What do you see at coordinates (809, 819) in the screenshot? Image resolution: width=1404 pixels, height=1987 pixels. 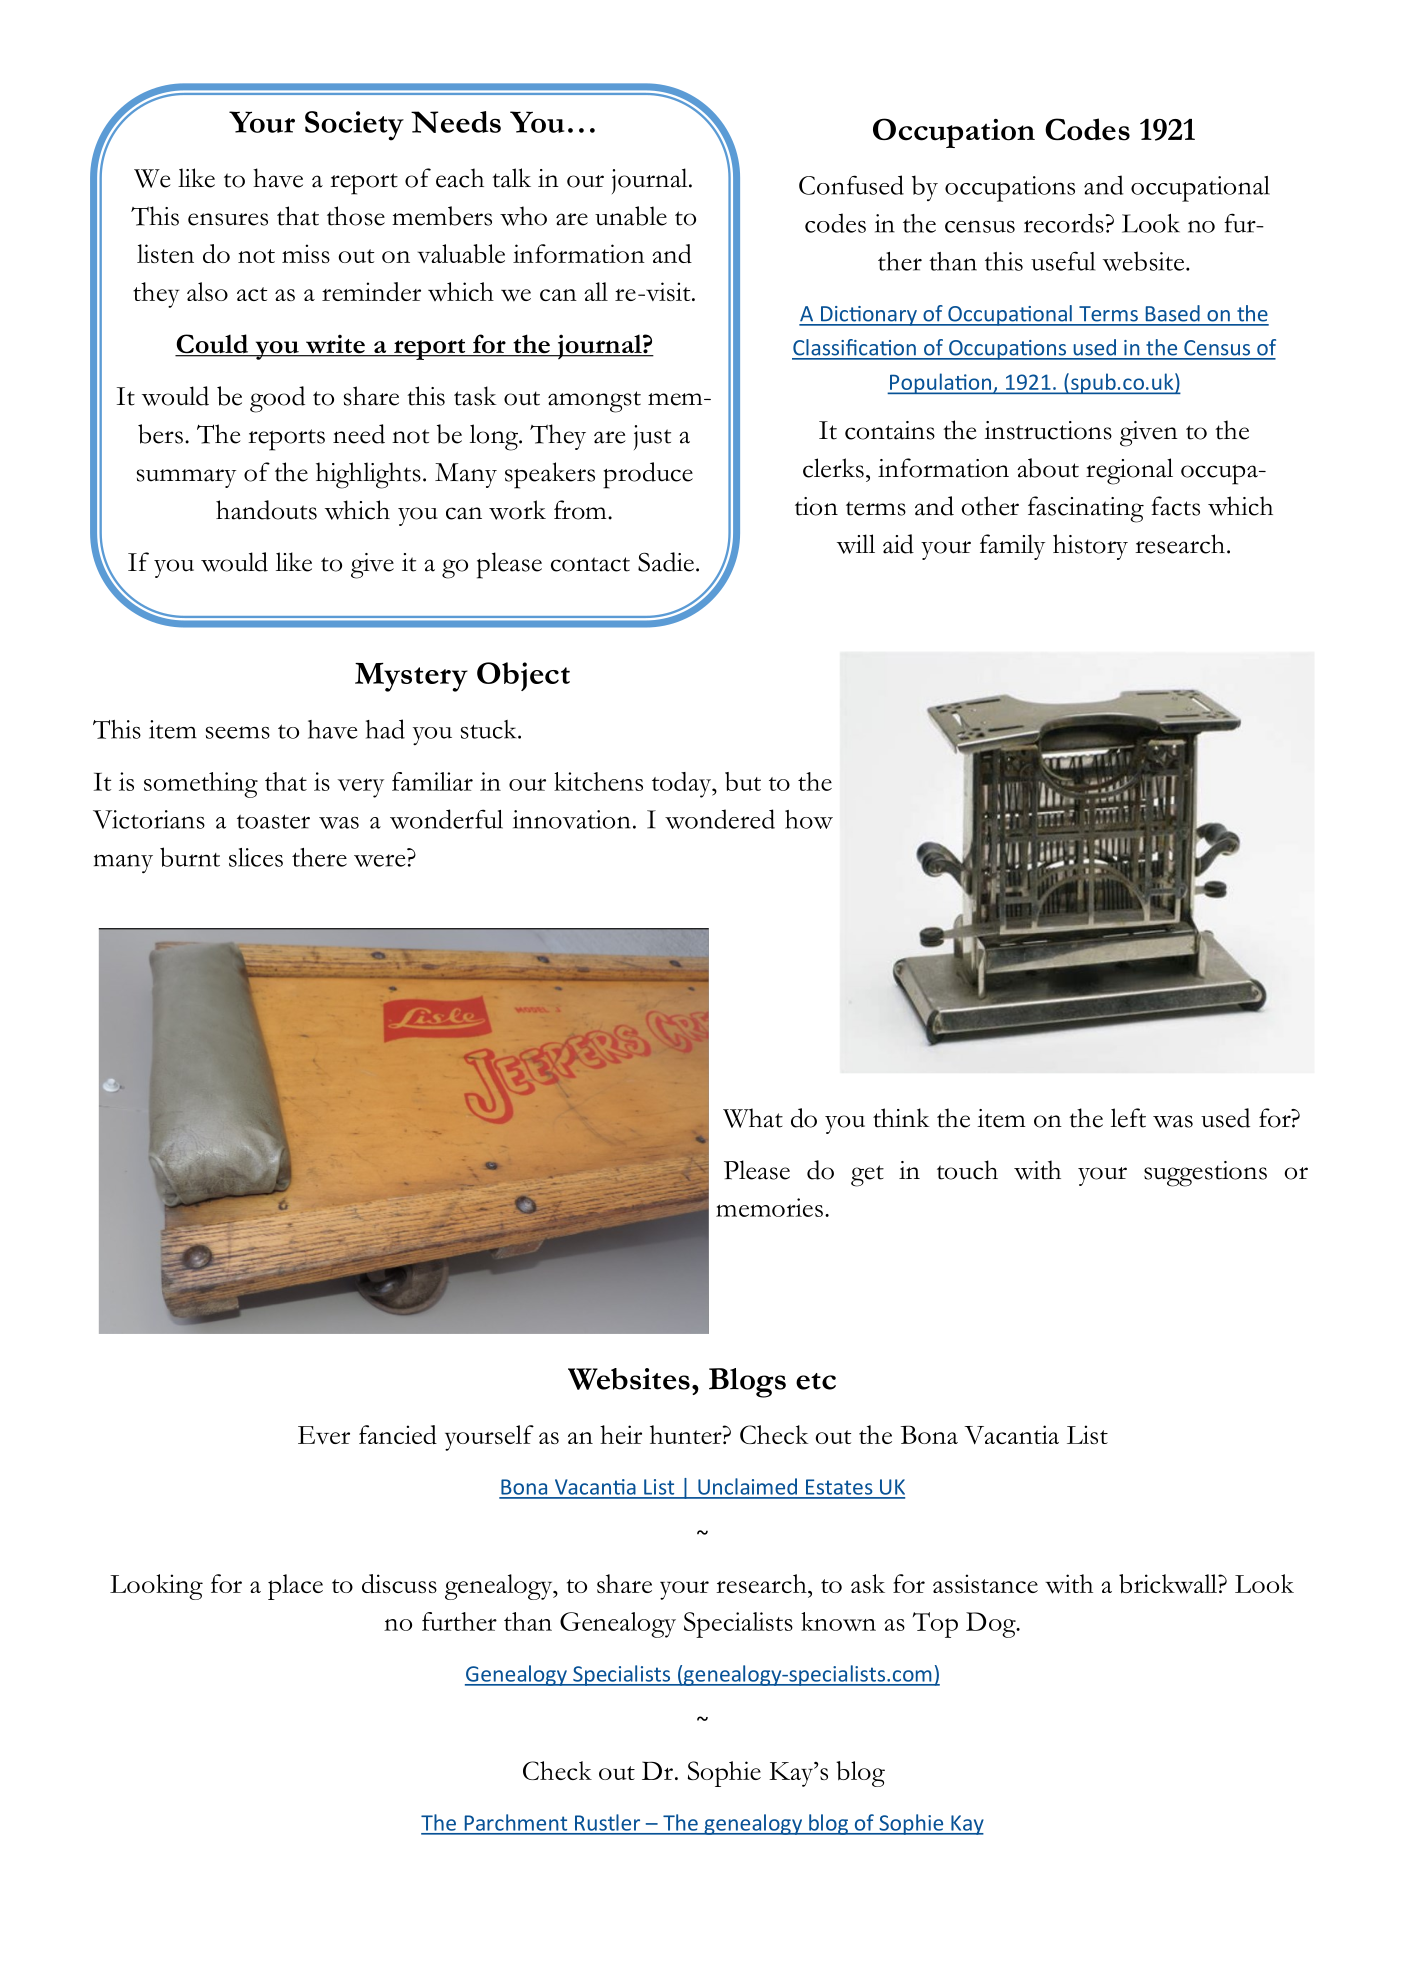 I see `how` at bounding box center [809, 819].
